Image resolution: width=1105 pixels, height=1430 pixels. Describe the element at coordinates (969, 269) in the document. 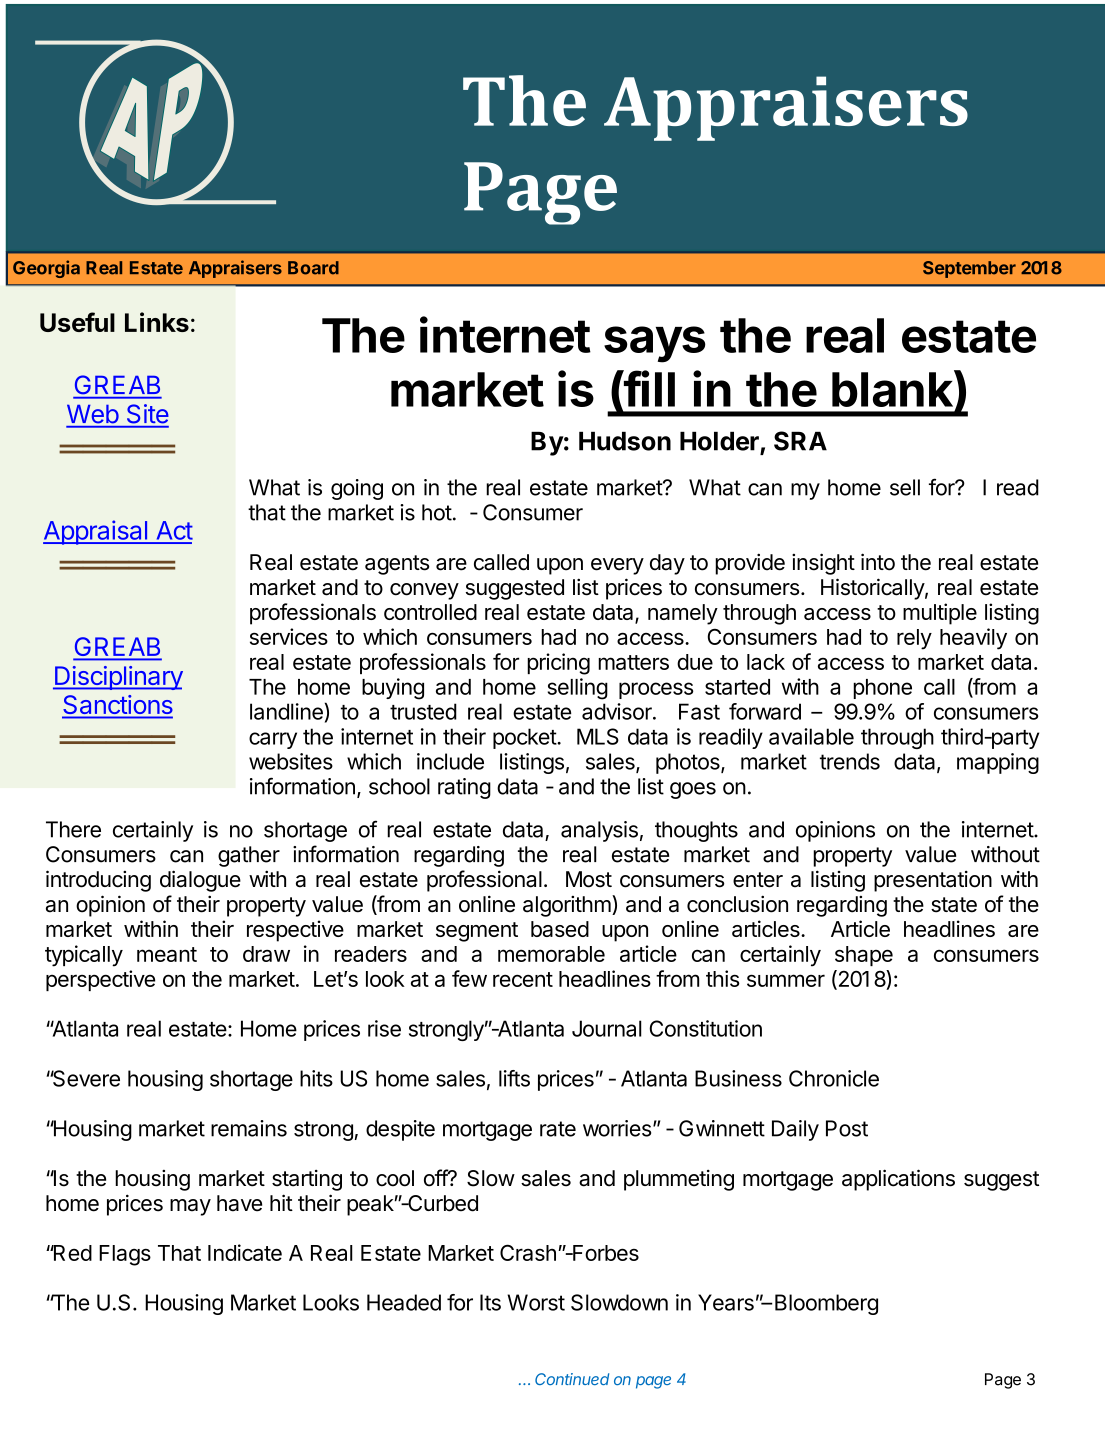

I see `September` at that location.
